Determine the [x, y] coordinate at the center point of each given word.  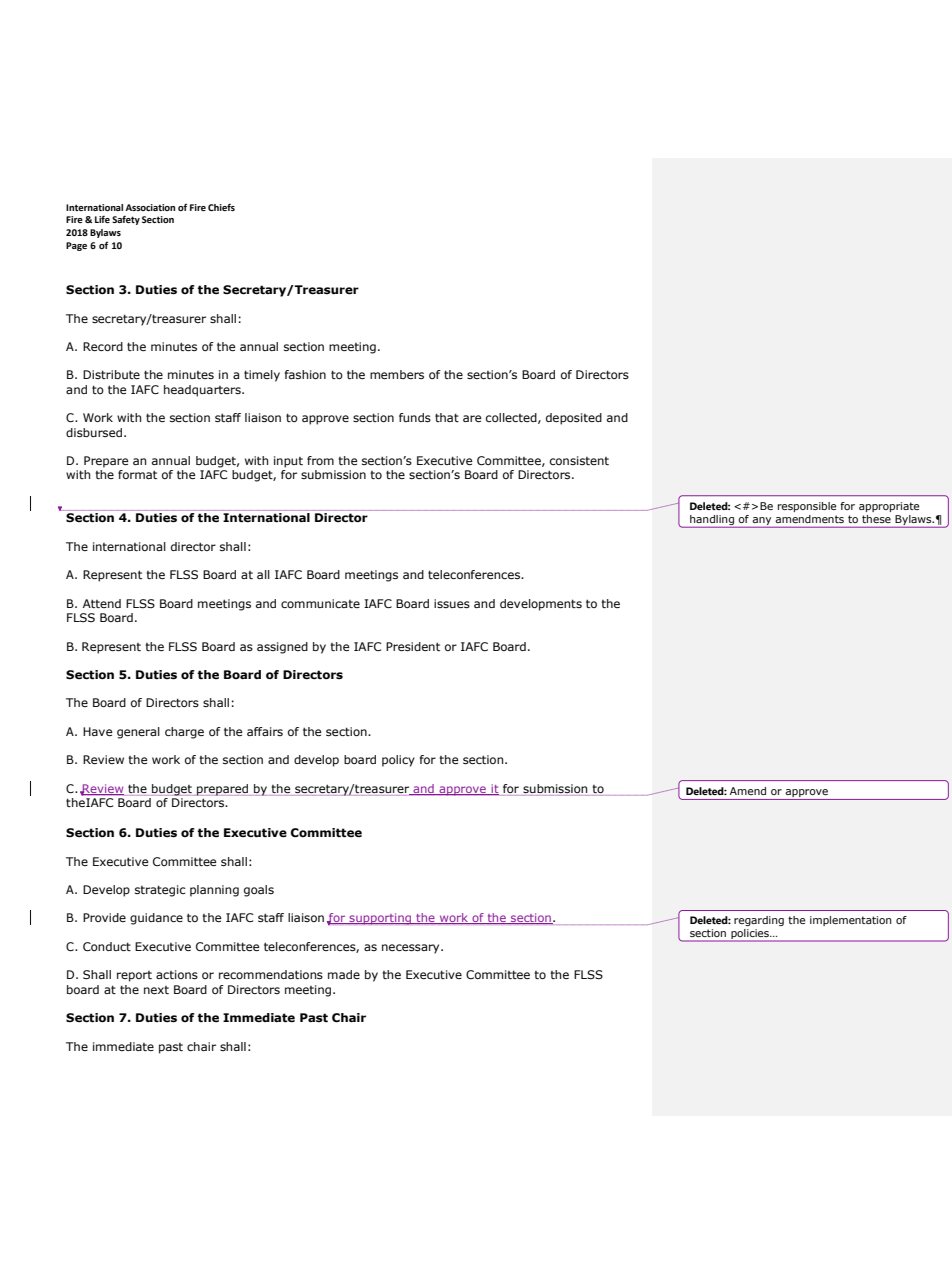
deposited [574, 419]
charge [184, 733]
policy [398, 761]
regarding [759, 921]
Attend [102, 603]
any [762, 522]
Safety [126, 220]
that [447, 417]
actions [177, 974]
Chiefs [221, 207]
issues [452, 603]
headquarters [203, 391]
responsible [807, 507]
